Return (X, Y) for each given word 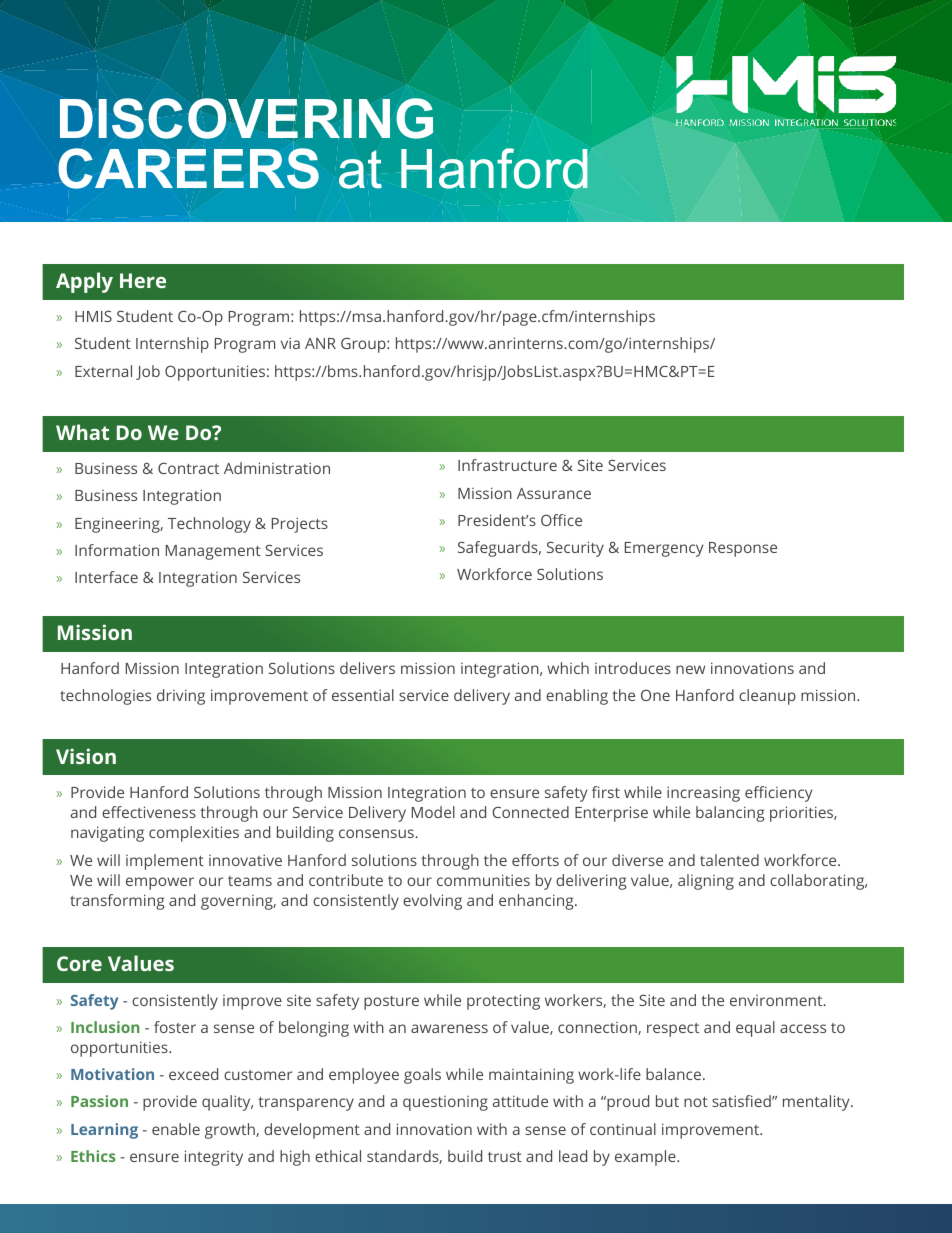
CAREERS (188, 168)
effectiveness (149, 812)
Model (433, 812)
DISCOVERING (246, 118)
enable (176, 1129)
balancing (730, 814)
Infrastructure (507, 465)
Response (743, 549)
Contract (188, 468)
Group (364, 345)
